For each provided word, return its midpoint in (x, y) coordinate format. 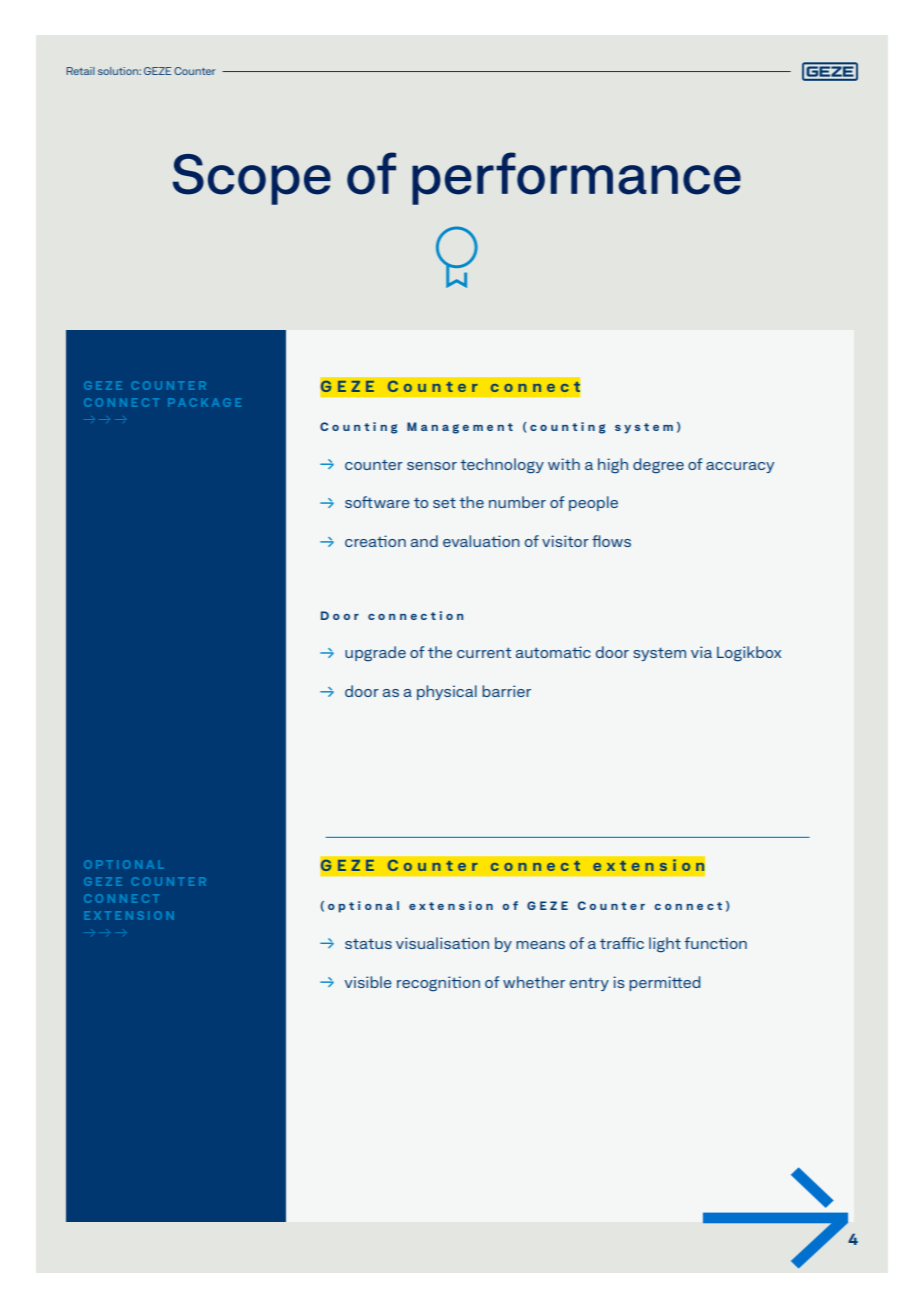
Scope (252, 179)
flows (611, 541)
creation (375, 541)
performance (576, 178)
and (424, 541)
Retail (81, 71)
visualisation (442, 943)
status (368, 943)
